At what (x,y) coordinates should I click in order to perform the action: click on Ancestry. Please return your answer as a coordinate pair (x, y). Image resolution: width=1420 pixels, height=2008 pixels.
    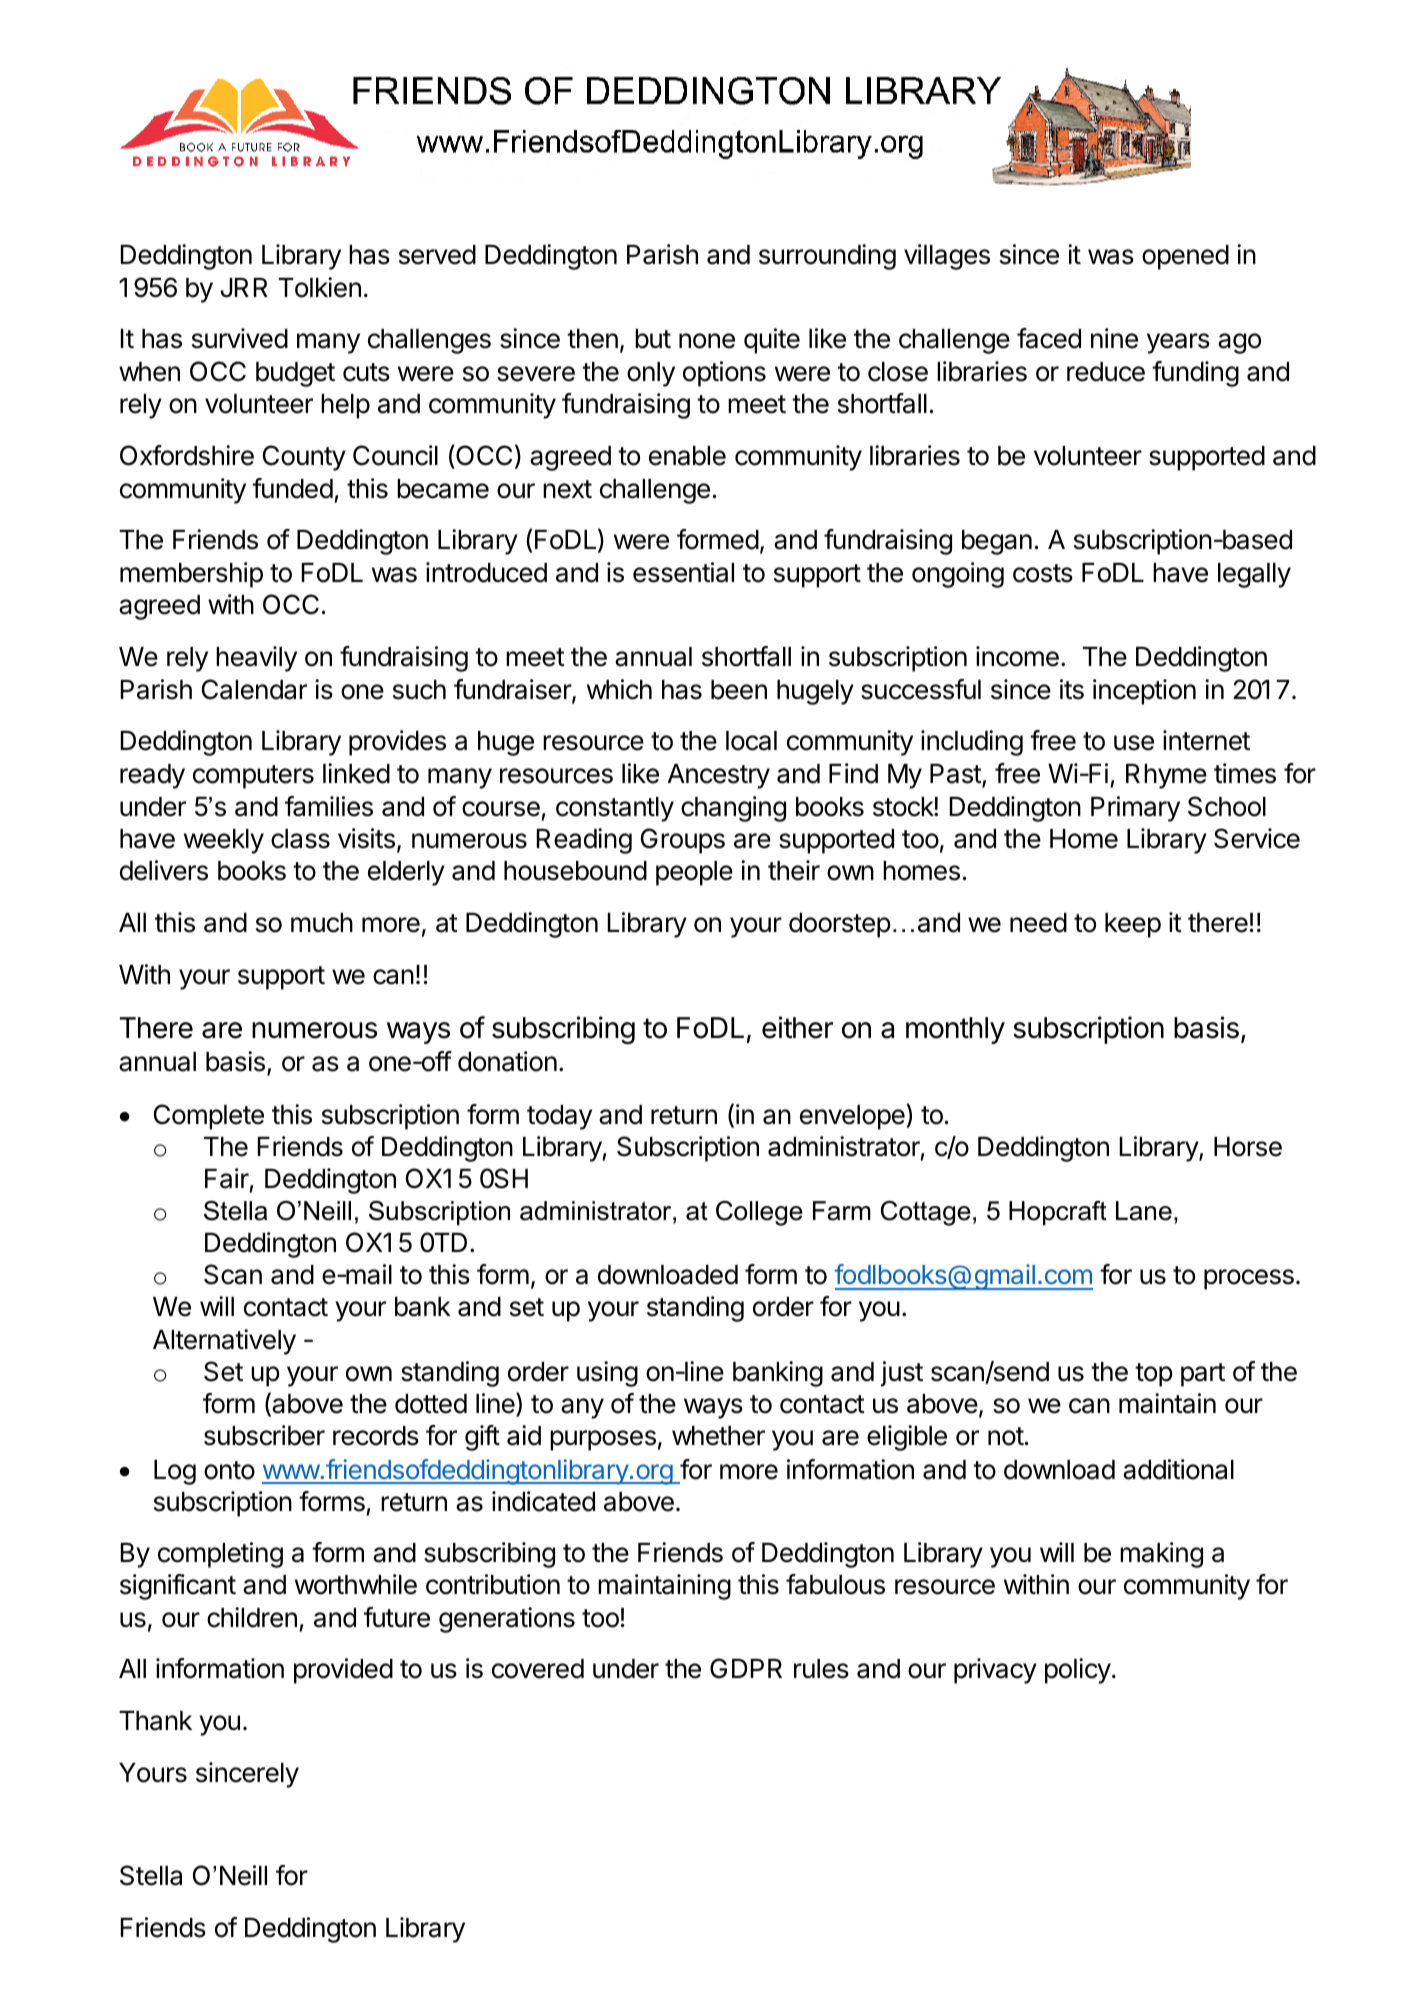
    Looking at the image, I should click on (719, 776).
